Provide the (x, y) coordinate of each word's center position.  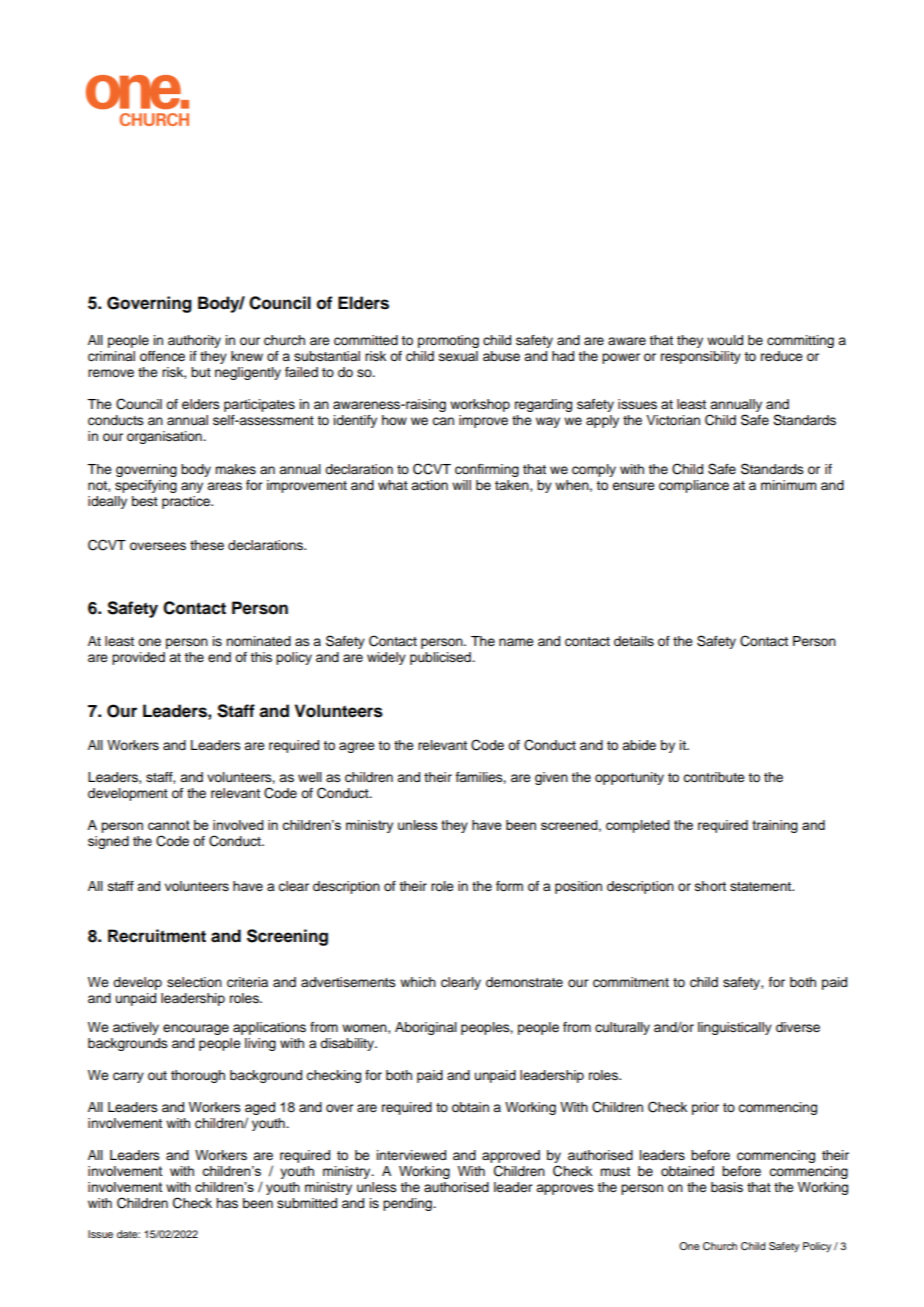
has (227, 1203)
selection (194, 982)
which (418, 982)
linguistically (735, 1028)
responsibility (701, 357)
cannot (169, 825)
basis (727, 1187)
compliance (694, 486)
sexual (458, 356)
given (551, 778)
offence (162, 356)
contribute (714, 777)
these (207, 545)
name (516, 642)
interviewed (411, 1155)
